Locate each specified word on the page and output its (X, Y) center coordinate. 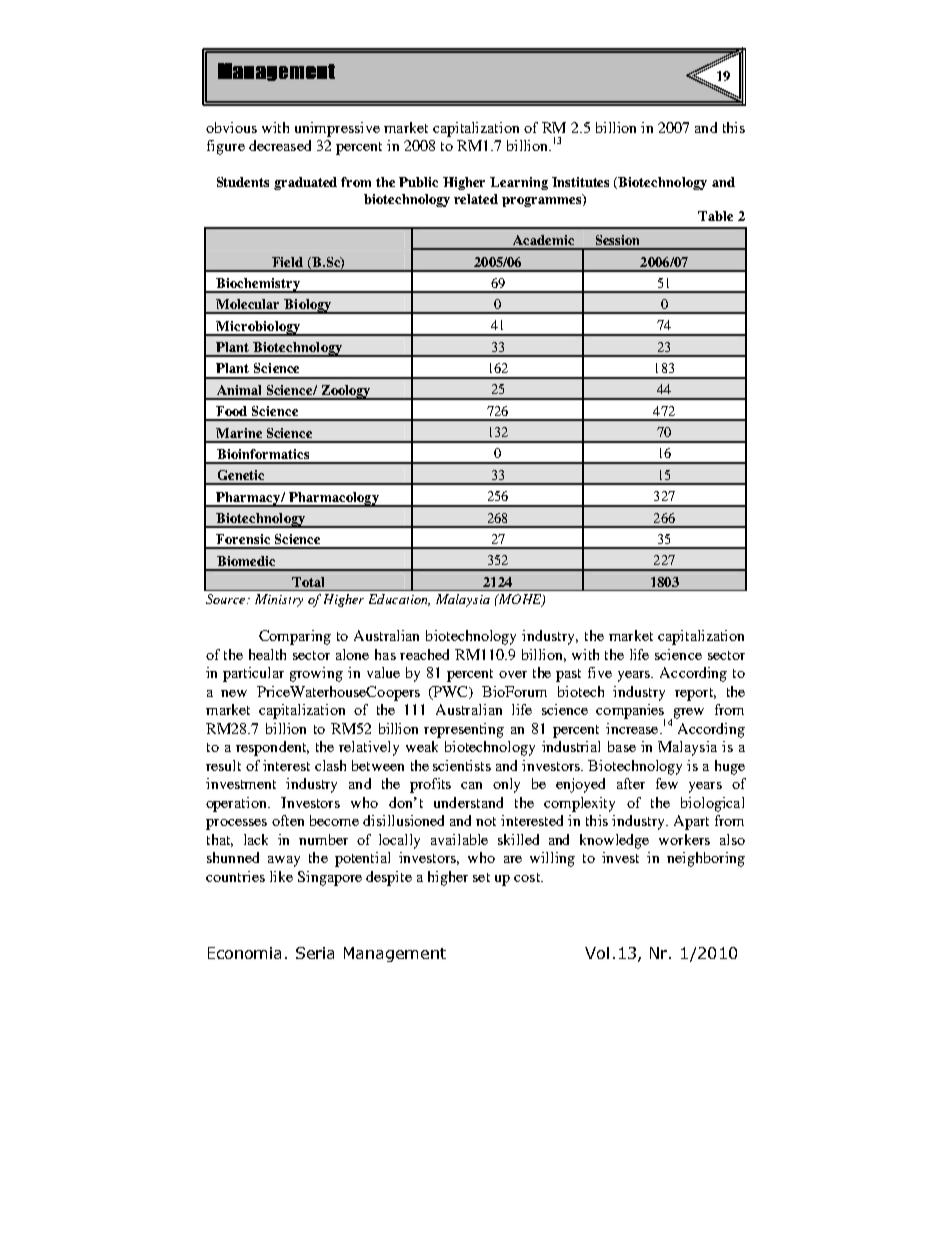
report (695, 694)
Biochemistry (258, 285)
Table (715, 216)
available (459, 839)
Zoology (346, 392)
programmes (543, 201)
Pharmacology (334, 499)
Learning (519, 183)
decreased (280, 145)
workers (684, 839)
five (600, 672)
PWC (451, 692)
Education (399, 600)
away (284, 861)
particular (253, 674)
